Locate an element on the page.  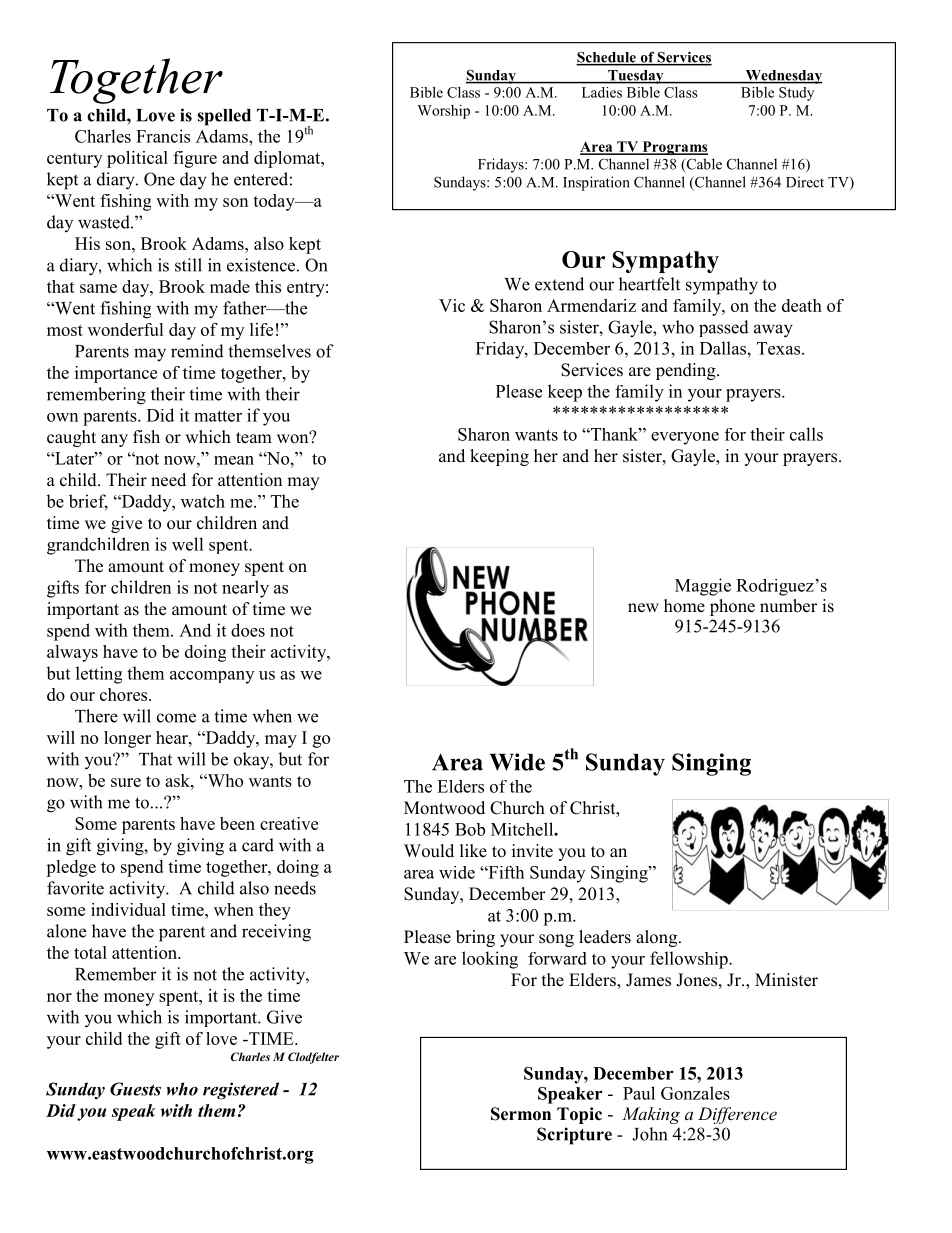
Gonzales is located at coordinates (695, 1093).
